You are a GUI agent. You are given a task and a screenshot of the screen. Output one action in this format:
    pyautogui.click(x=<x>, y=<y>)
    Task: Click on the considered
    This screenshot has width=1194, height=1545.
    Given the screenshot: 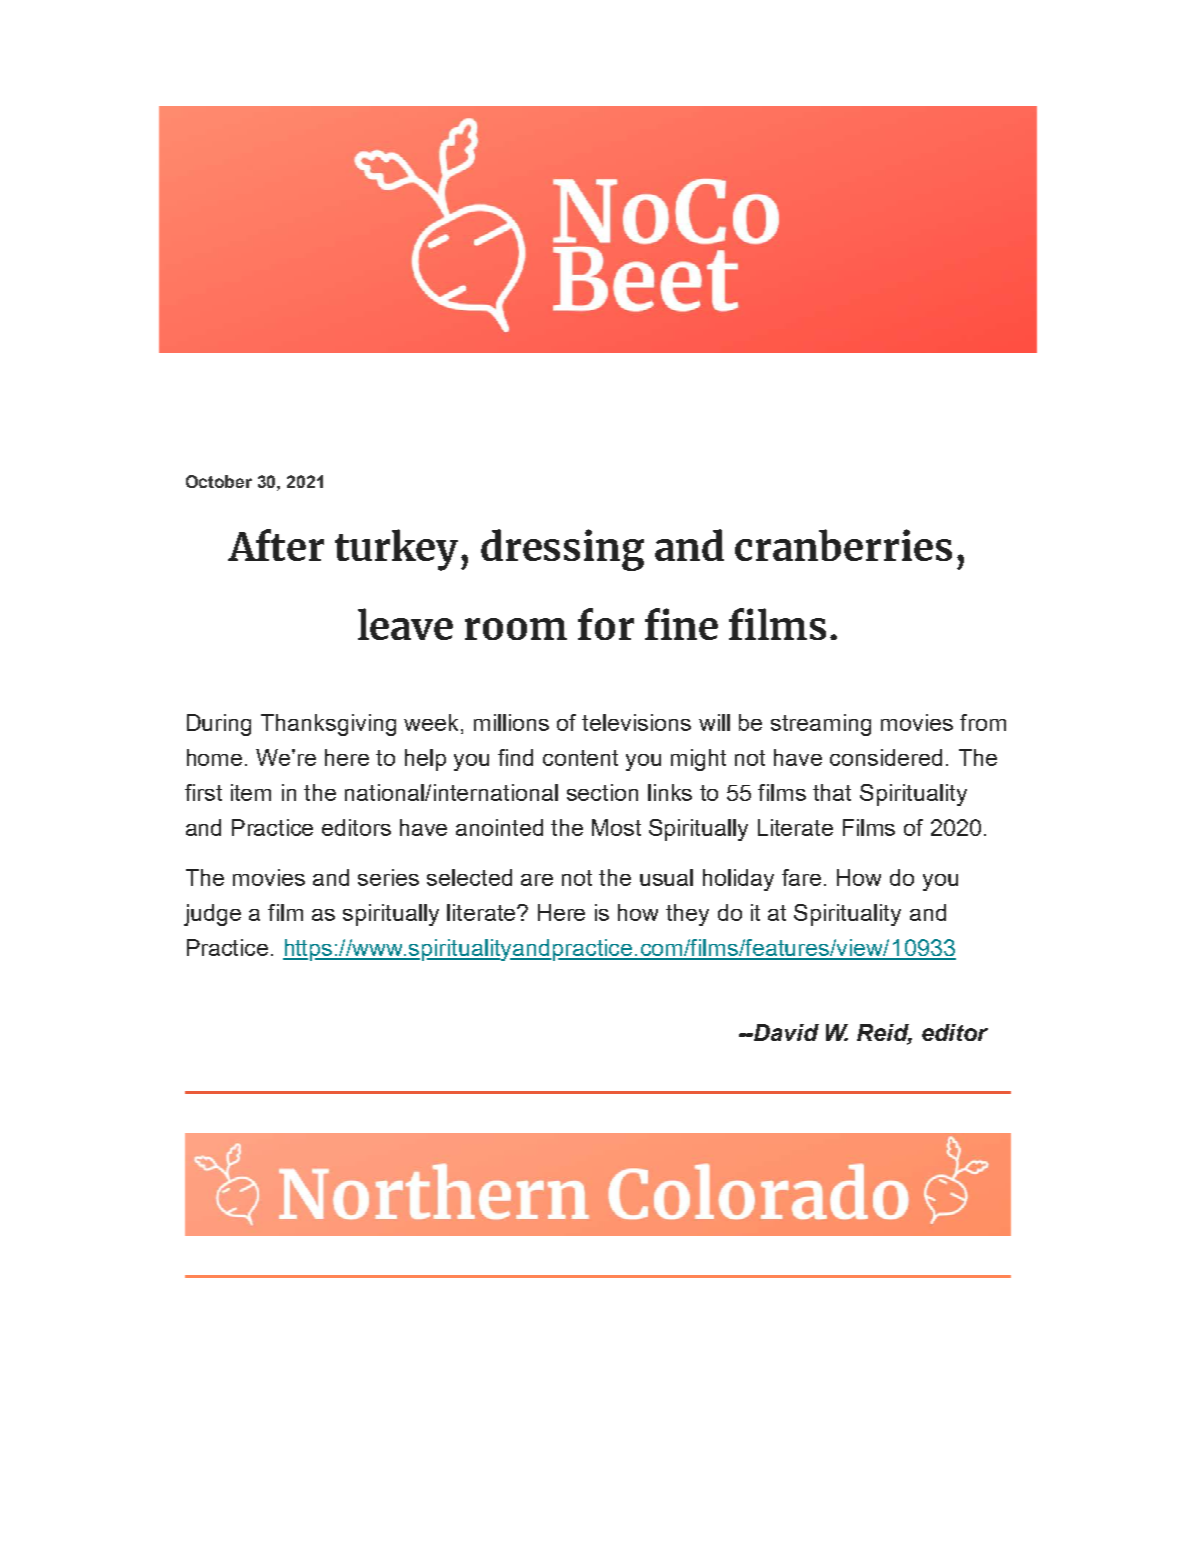 What is the action you would take?
    pyautogui.click(x=886, y=757)
